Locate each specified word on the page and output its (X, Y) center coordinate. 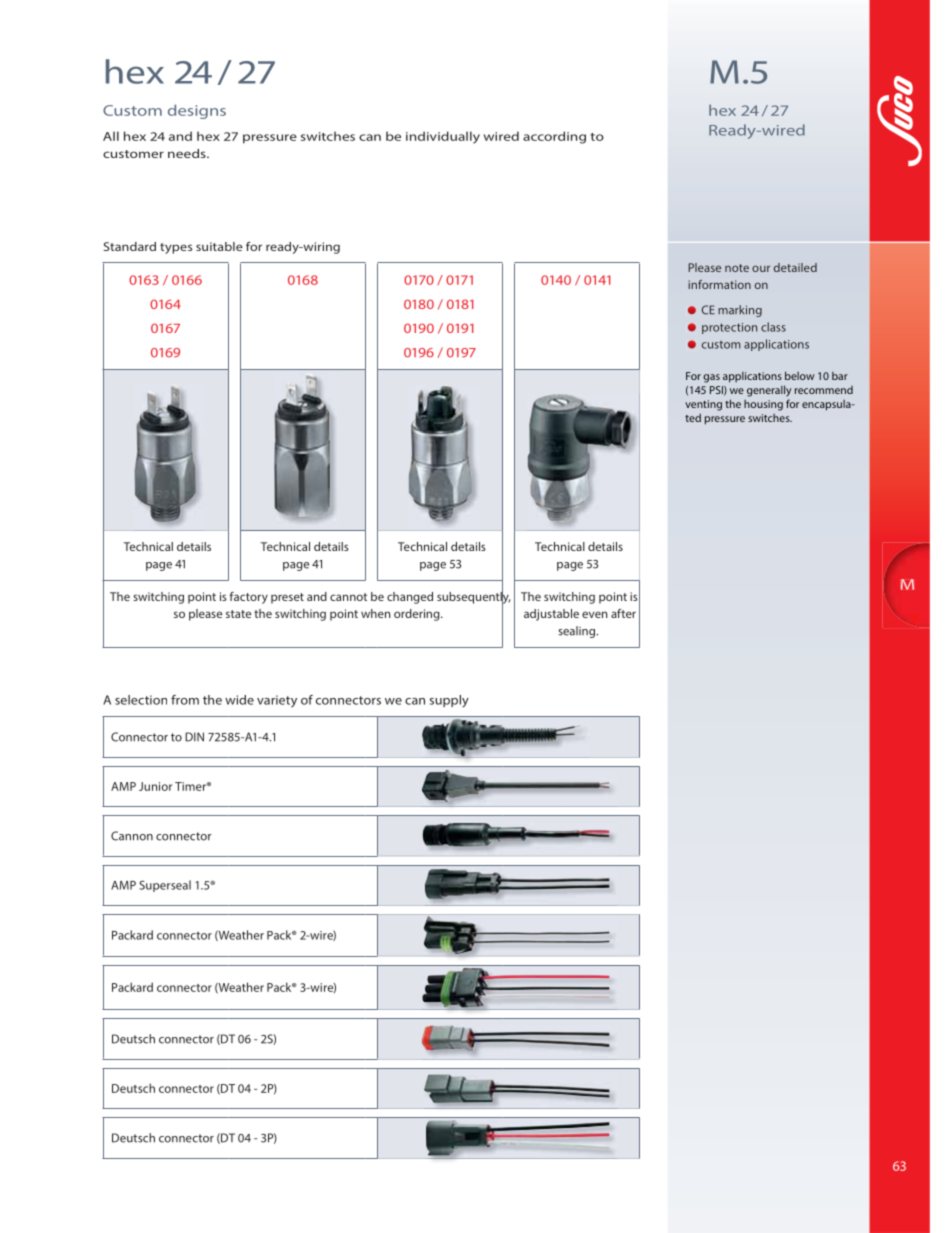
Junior (155, 786)
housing (763, 405)
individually (443, 137)
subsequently (474, 597)
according (554, 137)
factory (249, 598)
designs (197, 111)
